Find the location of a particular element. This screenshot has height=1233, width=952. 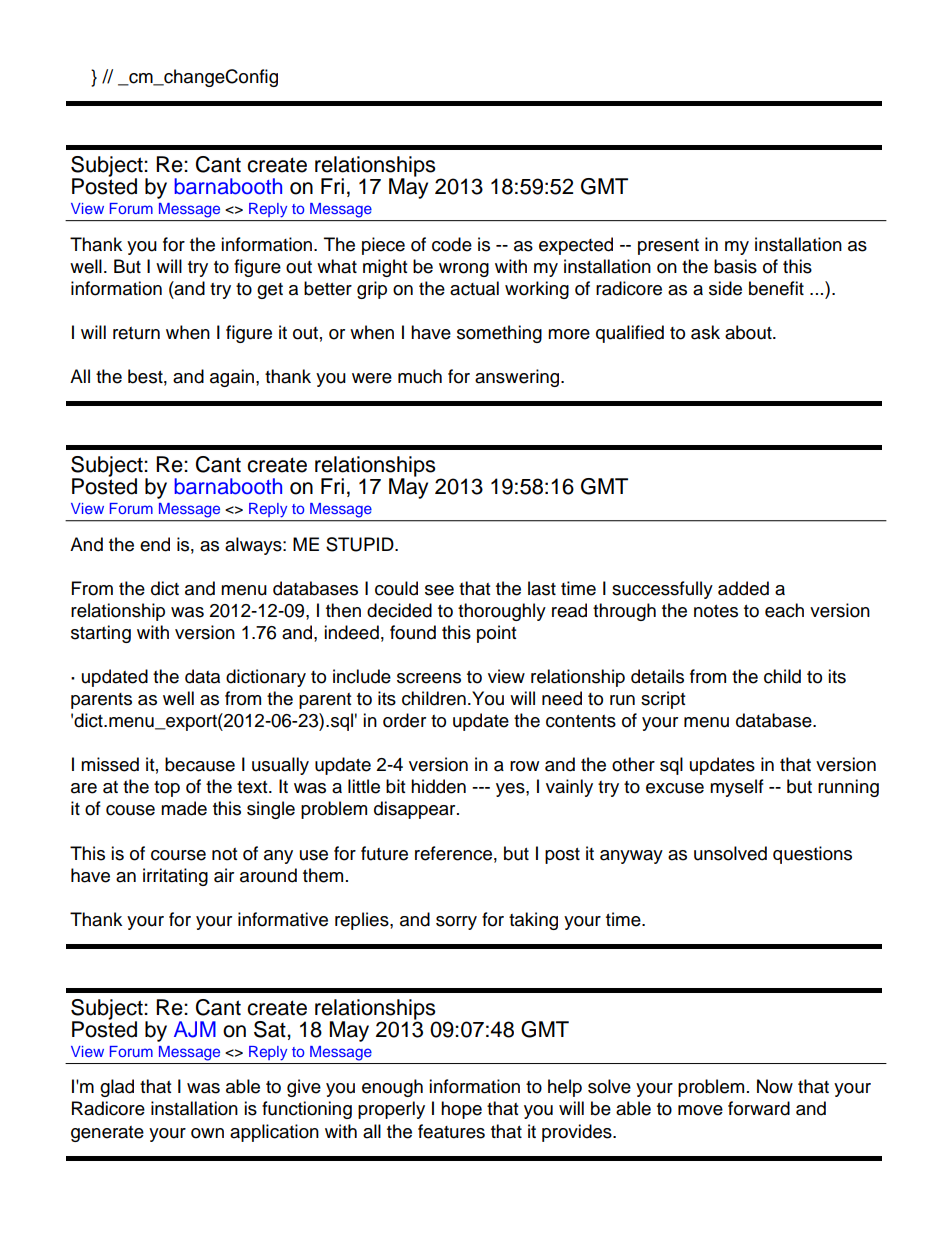

STUPID is located at coordinates (361, 544).
